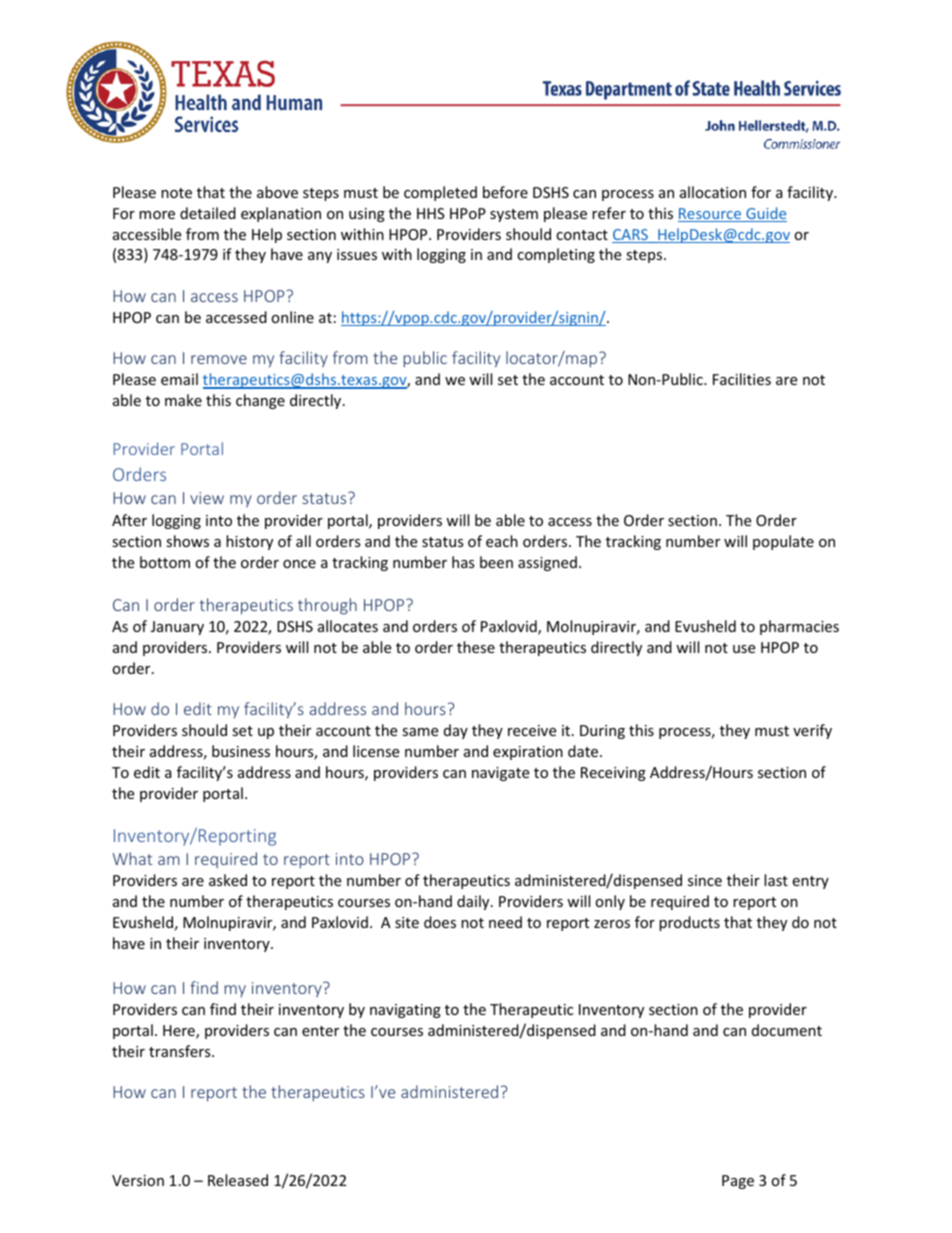 The height and width of the page is (1233, 952). I want to click on navigating, so click(405, 1011).
